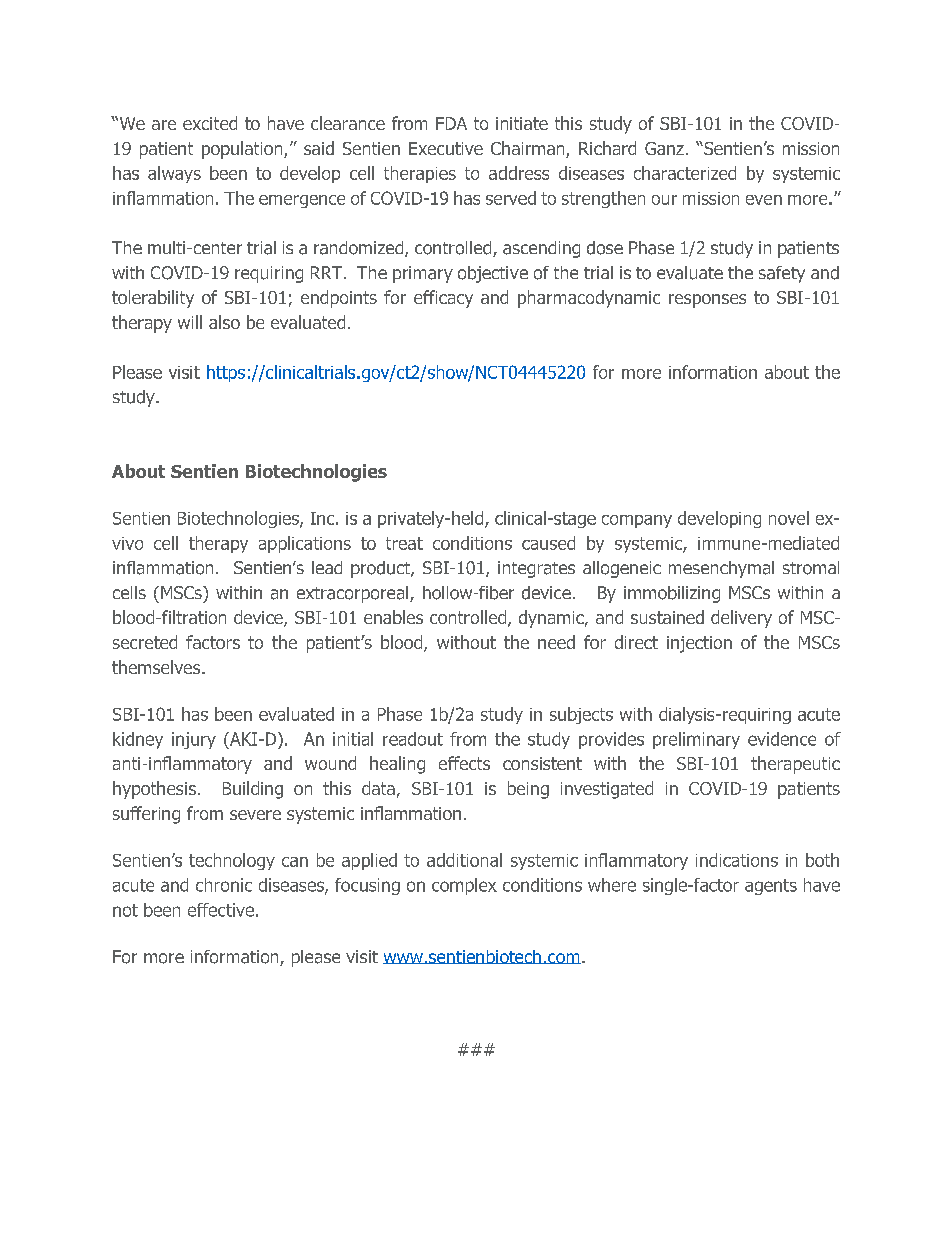 Image resolution: width=952 pixels, height=1233 pixels. I want to click on Executive, so click(446, 148).
